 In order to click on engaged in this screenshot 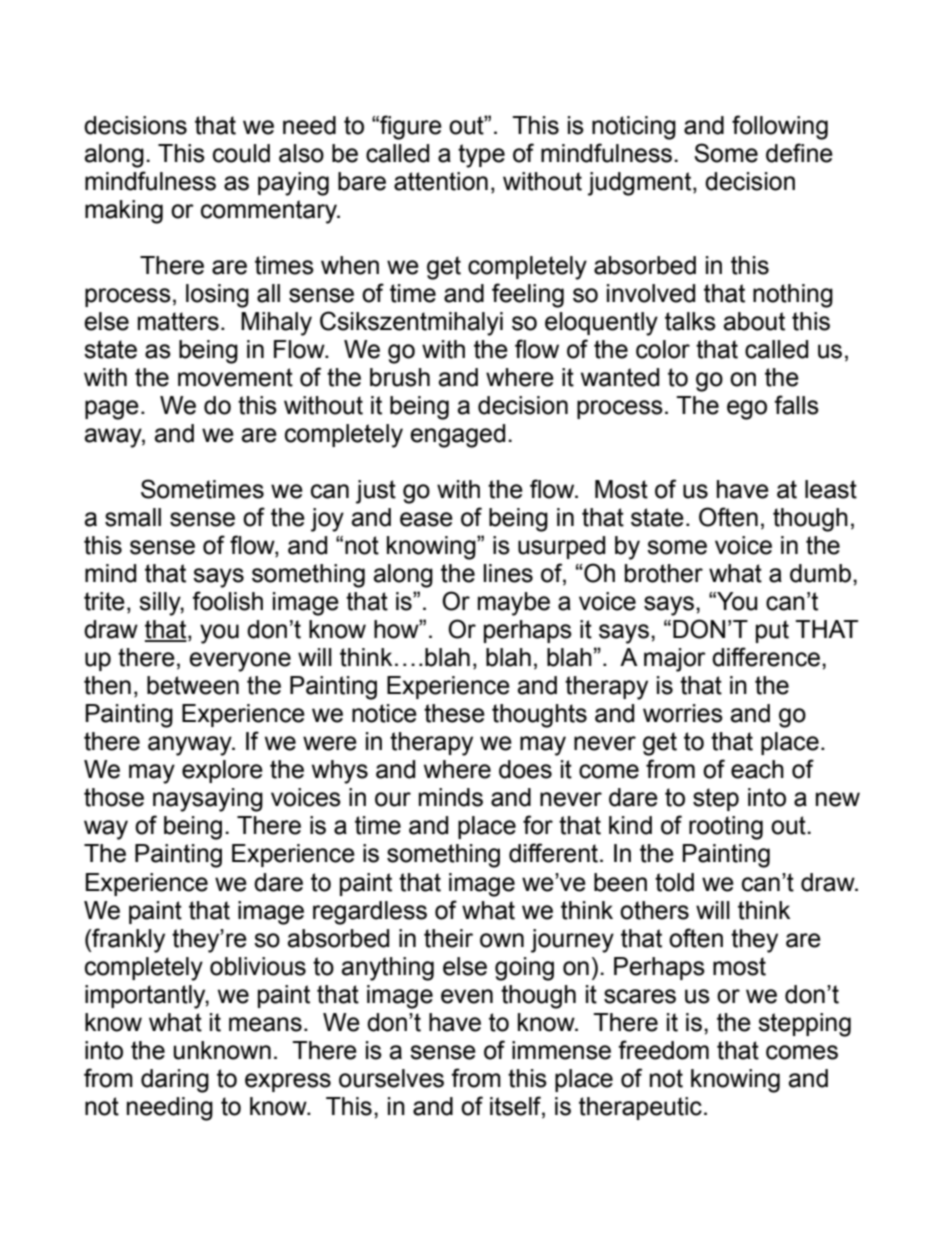, I will do `click(457, 436)`.
